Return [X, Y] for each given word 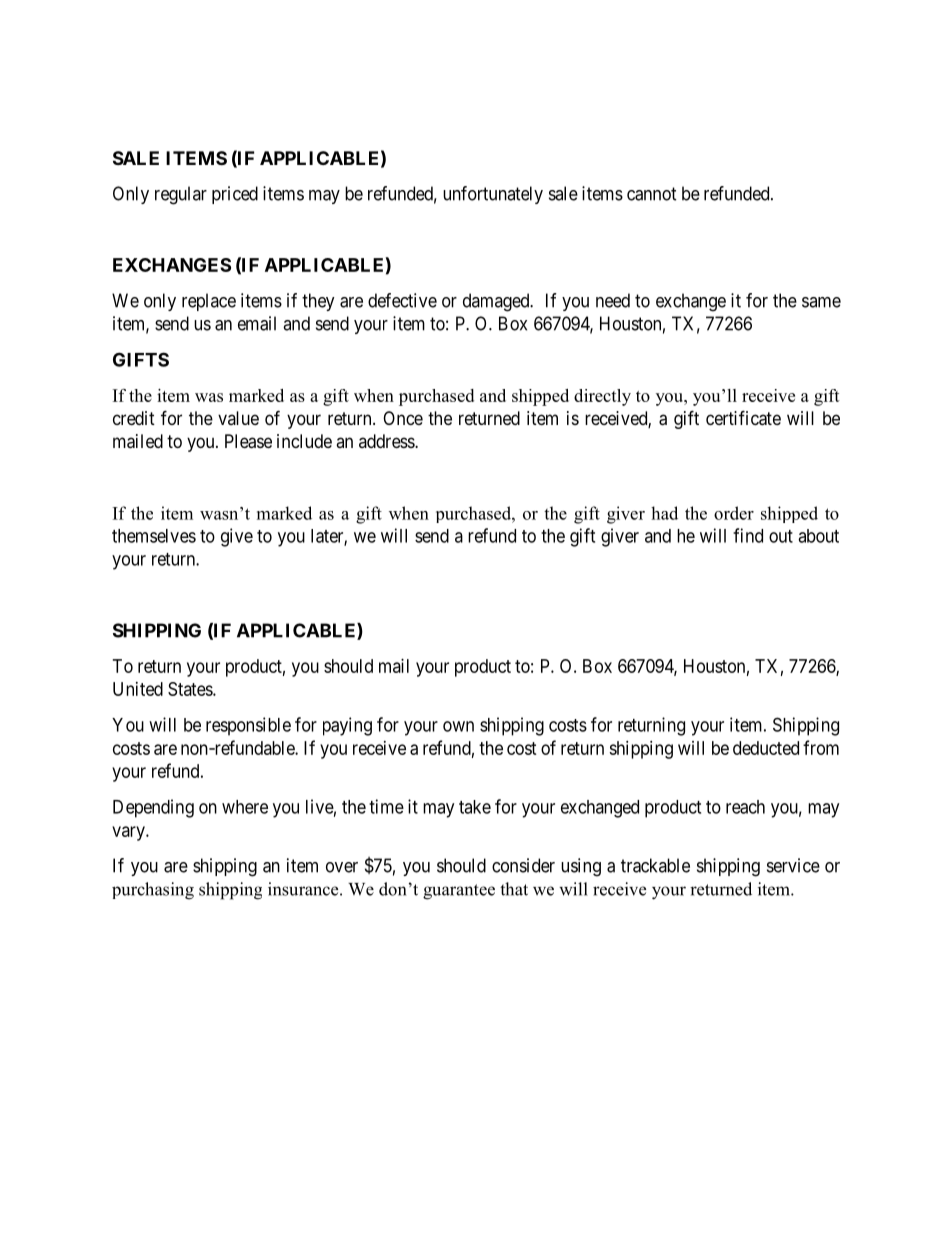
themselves [154, 536]
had [664, 513]
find [748, 535]
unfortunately [493, 195]
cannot [652, 194]
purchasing [153, 891]
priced [235, 195]
